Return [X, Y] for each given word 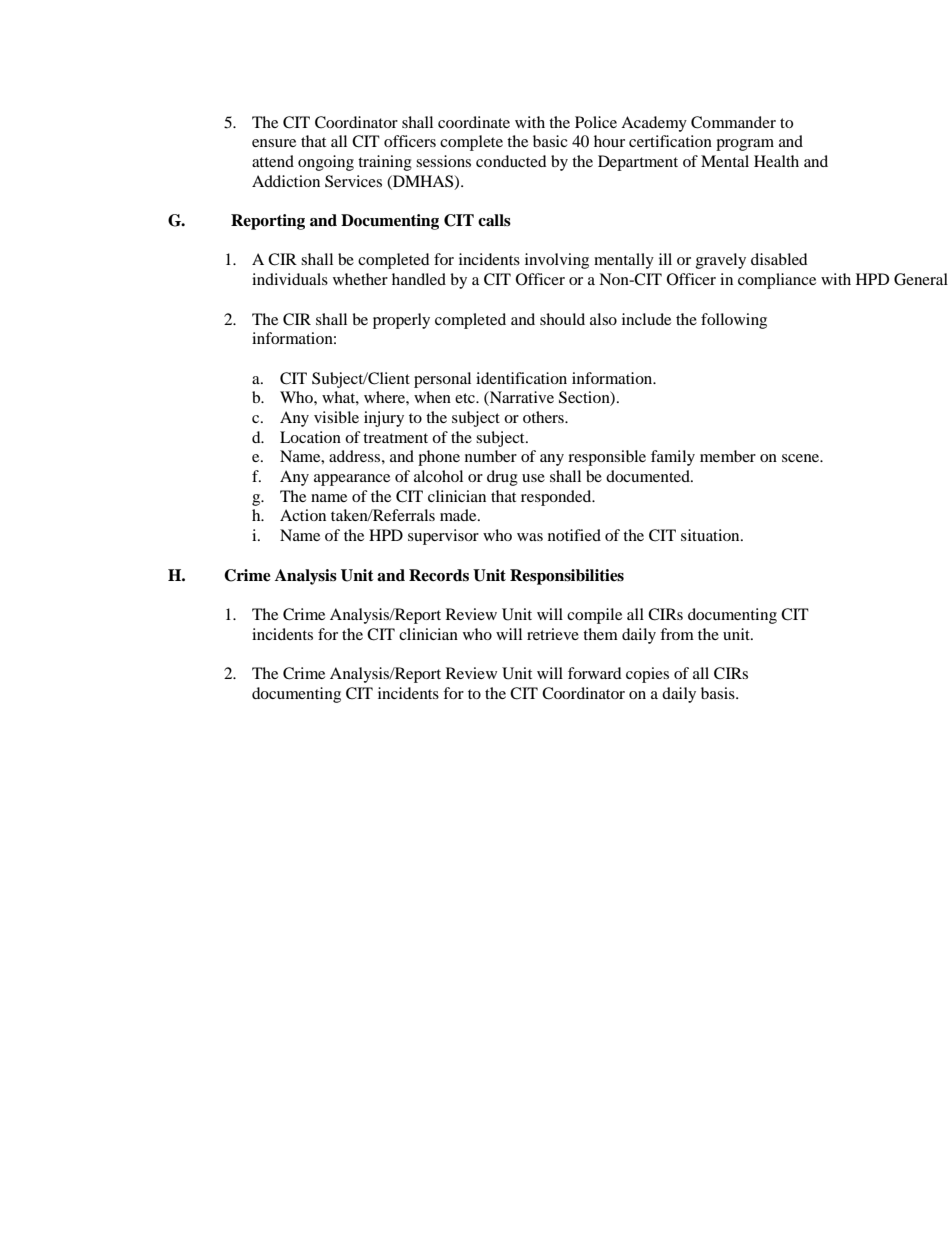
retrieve [553, 634]
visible [336, 417]
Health [776, 161]
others [544, 417]
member [728, 456]
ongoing [326, 163]
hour [609, 141]
